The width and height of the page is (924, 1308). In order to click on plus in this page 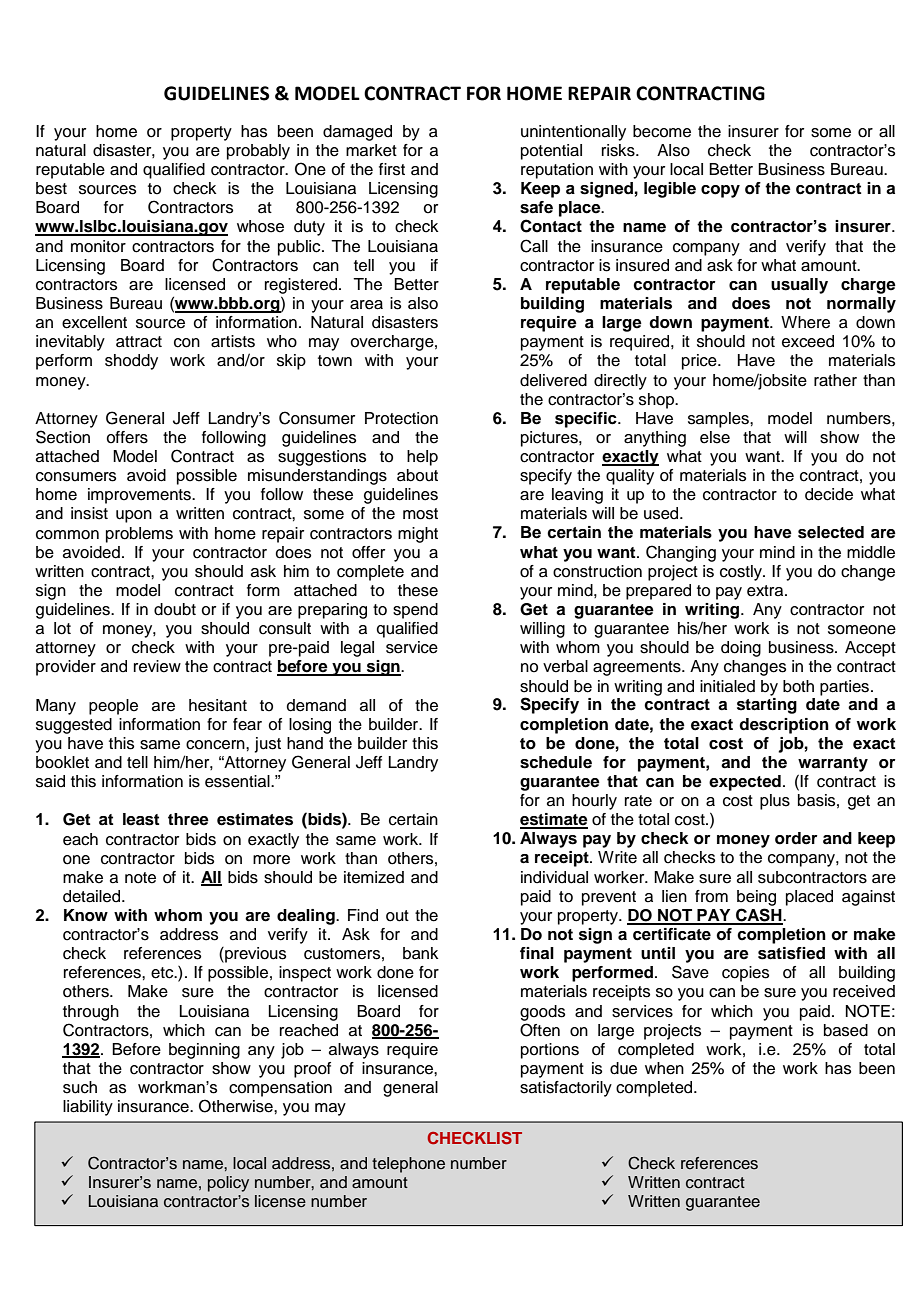, I will do `click(775, 802)`.
